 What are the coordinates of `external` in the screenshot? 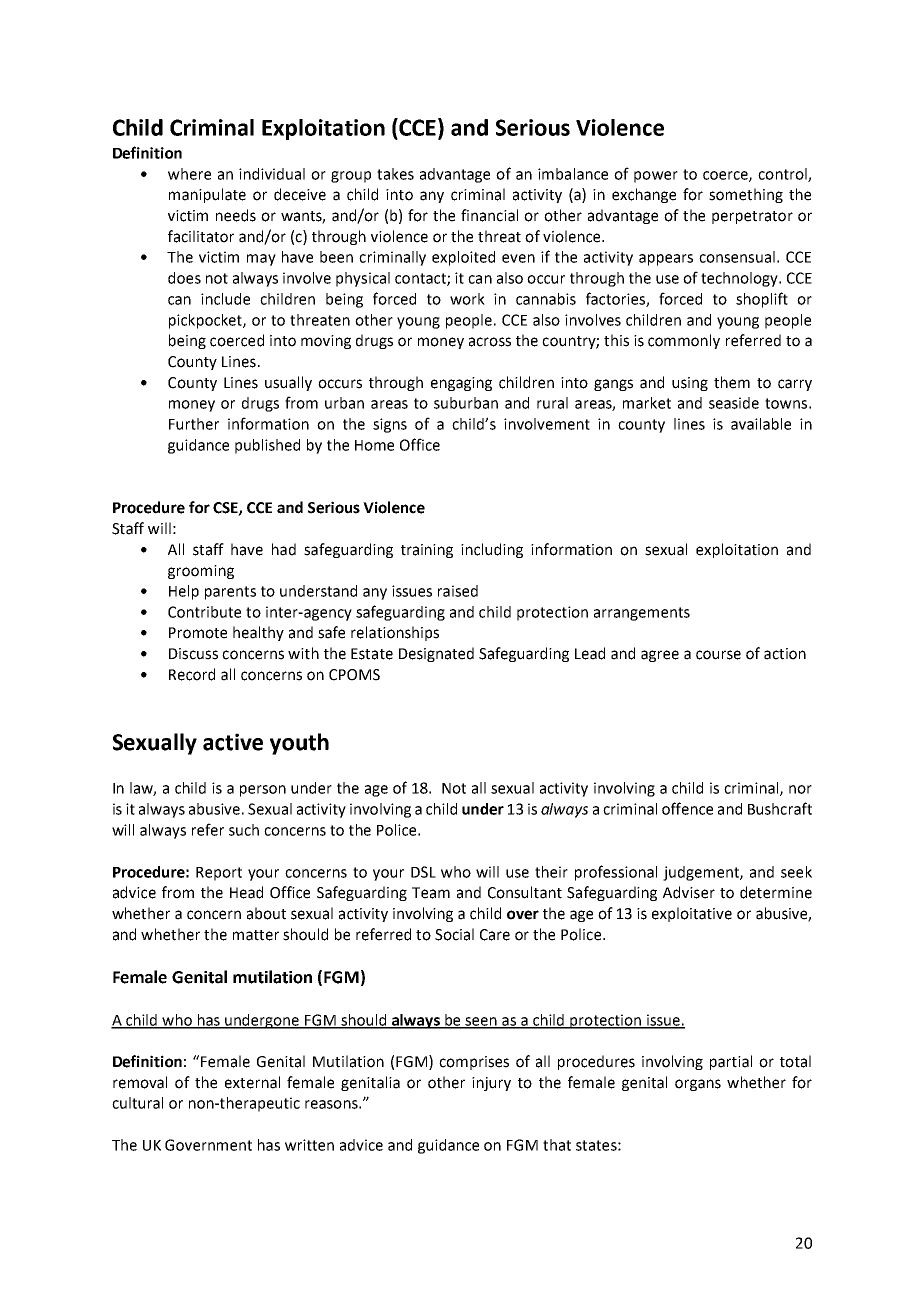 It's located at (252, 1082).
